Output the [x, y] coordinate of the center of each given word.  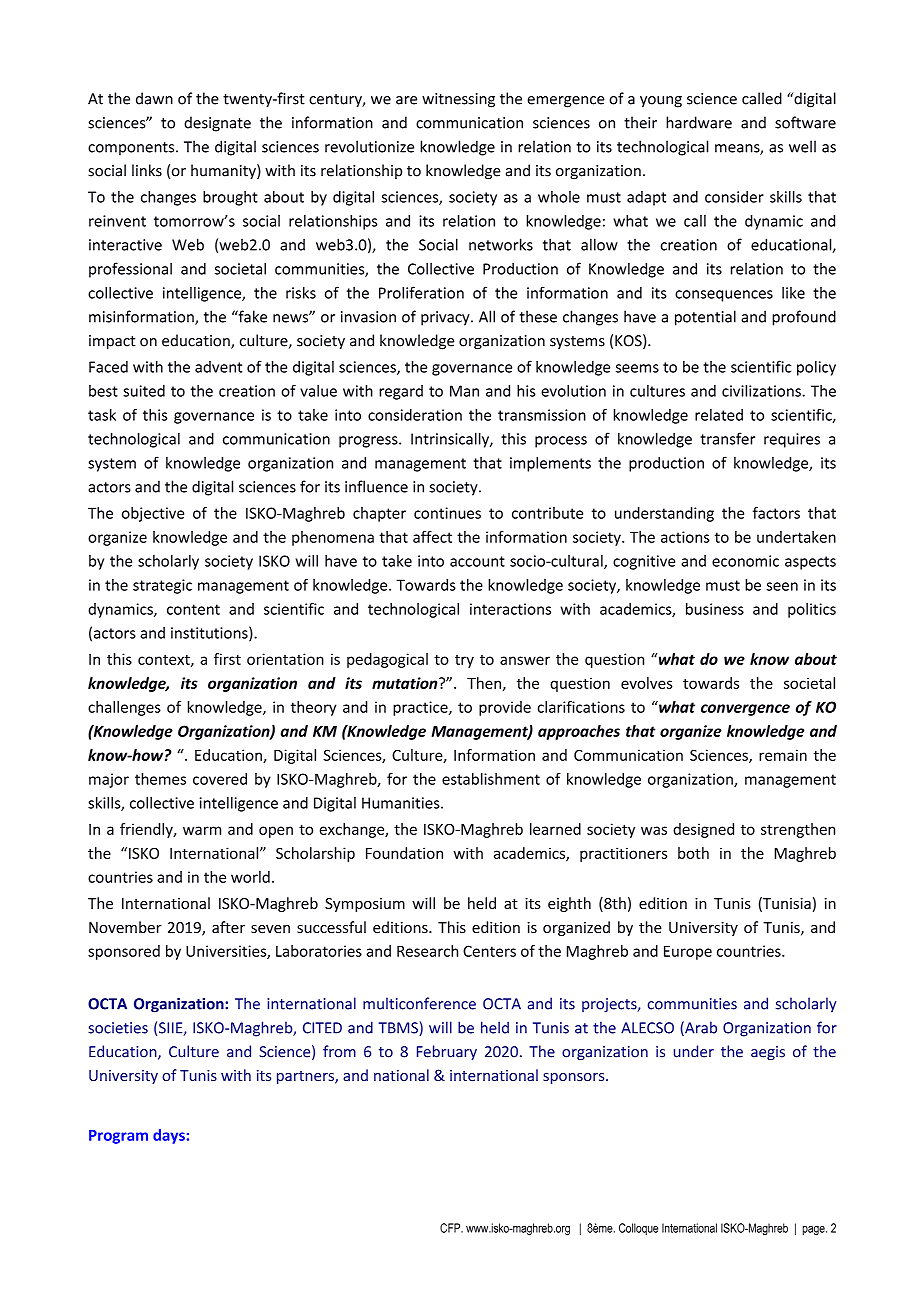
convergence [745, 710]
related [719, 415]
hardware [699, 122]
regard [401, 392]
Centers [489, 951]
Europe [688, 953]
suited [144, 391]
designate [217, 124]
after [228, 927]
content [193, 609]
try [464, 661]
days [169, 1136]
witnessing [458, 100]
